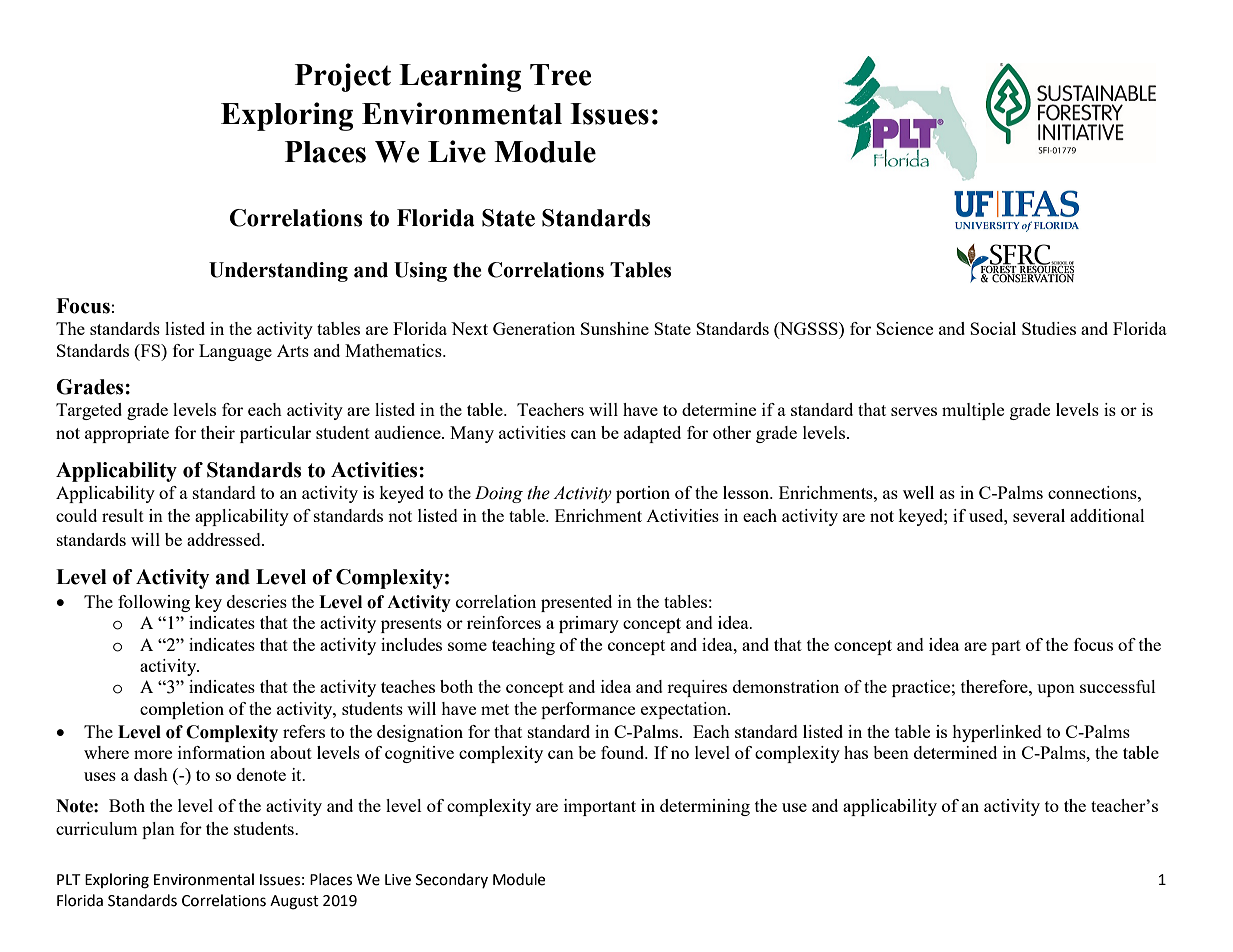 The image size is (1233, 952). Describe the element at coordinates (123, 515) in the document. I see `result` at that location.
